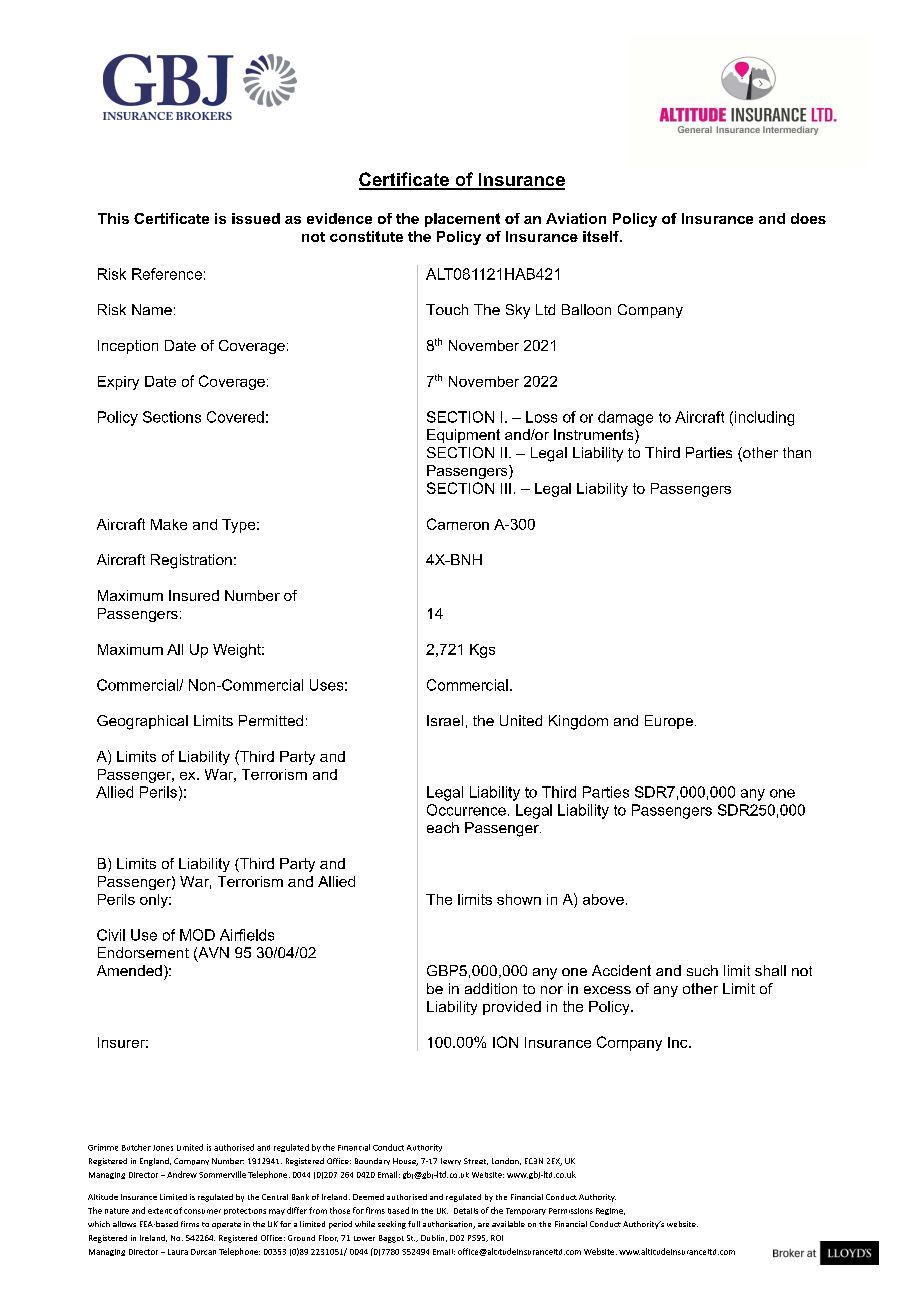 This document has width=924, height=1308. I want to click on Geographical, so click(142, 722).
